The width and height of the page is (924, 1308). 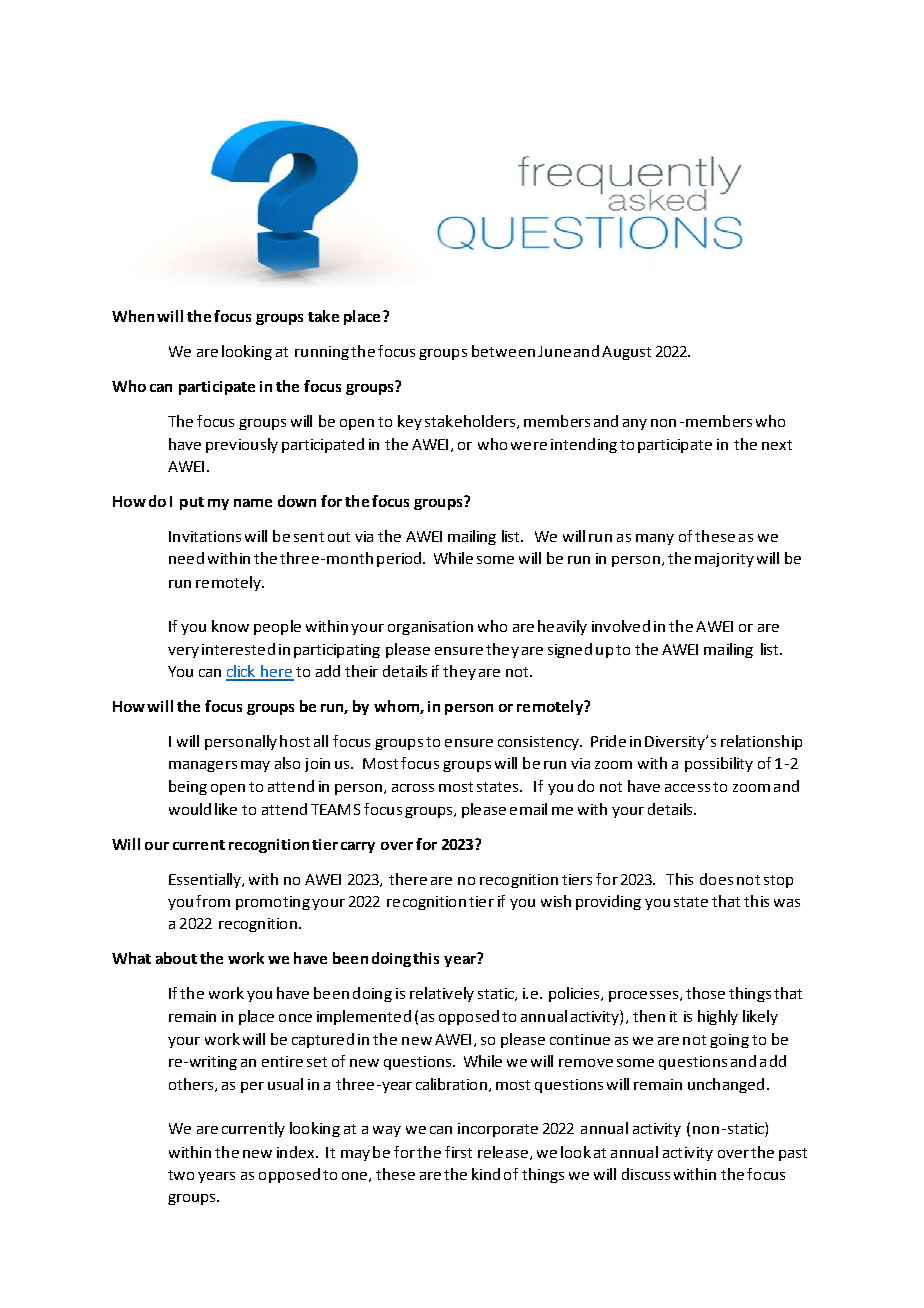 What do you see at coordinates (181, 1175) in the page?
I see `two` at bounding box center [181, 1175].
